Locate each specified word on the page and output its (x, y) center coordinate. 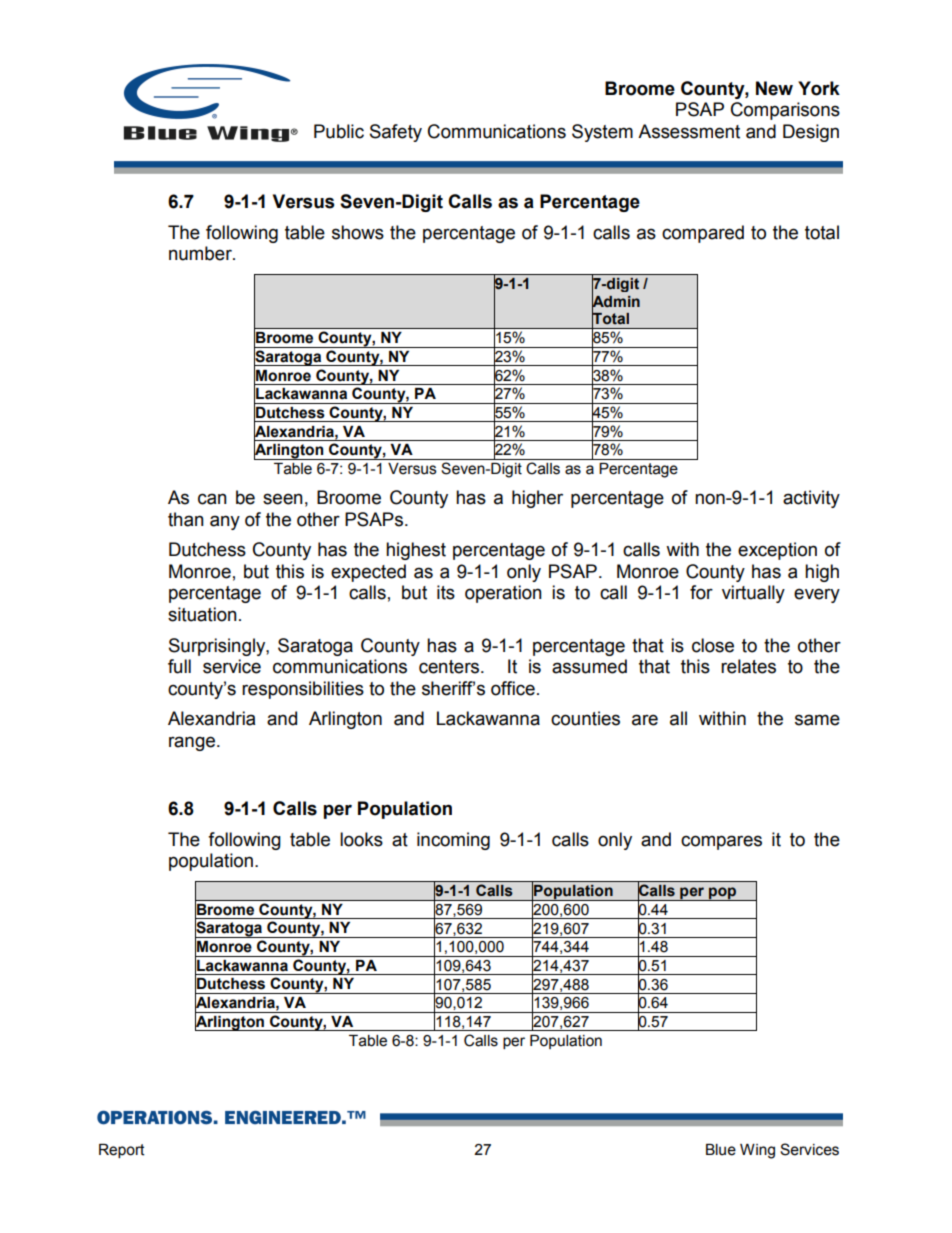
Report (122, 1151)
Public (339, 131)
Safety (396, 133)
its (446, 592)
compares (721, 842)
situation (202, 614)
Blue (721, 1150)
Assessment (689, 131)
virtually (753, 594)
